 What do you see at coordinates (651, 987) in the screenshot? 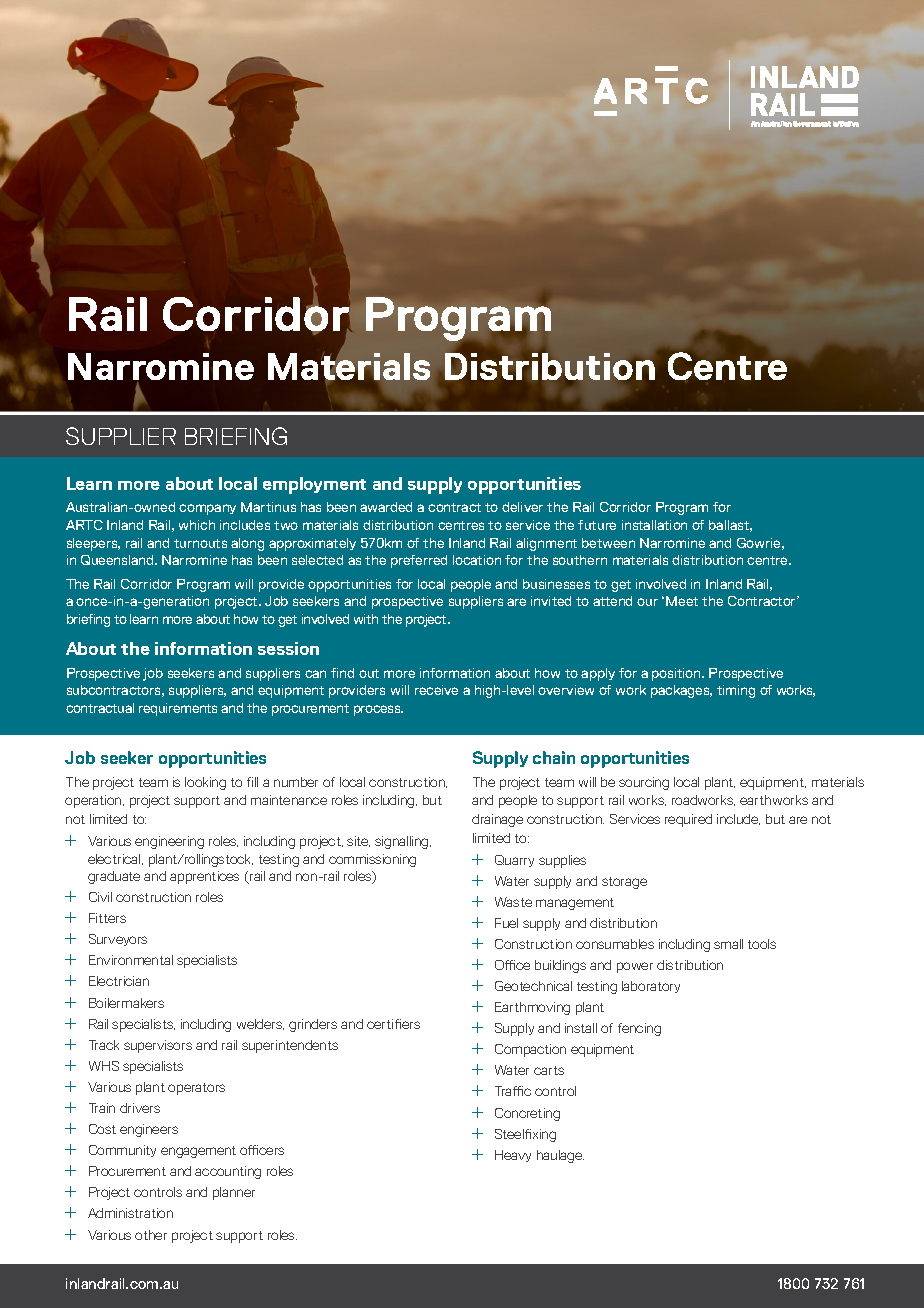
I see `laboratory` at bounding box center [651, 987].
